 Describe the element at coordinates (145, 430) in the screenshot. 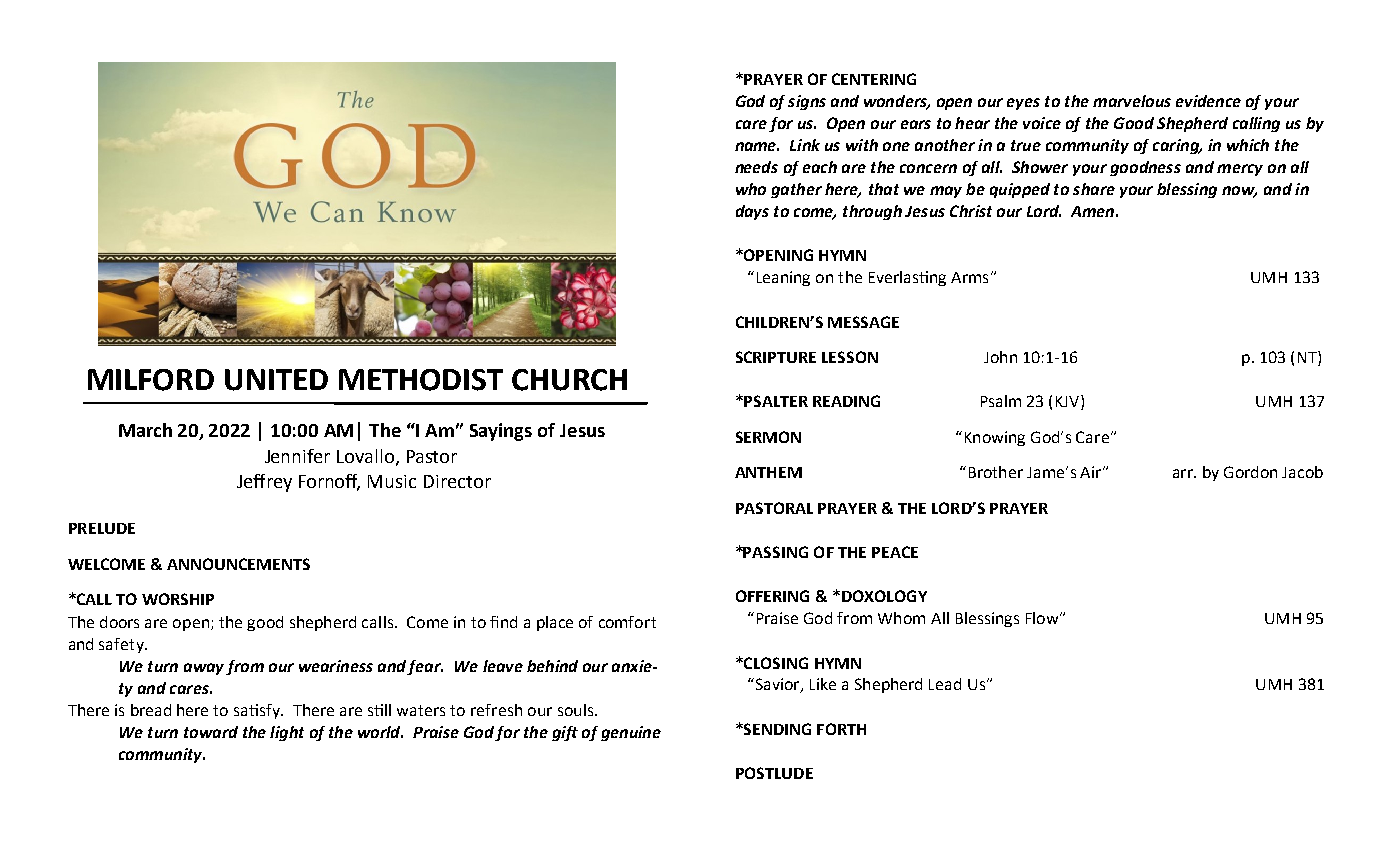

I see `March` at that location.
